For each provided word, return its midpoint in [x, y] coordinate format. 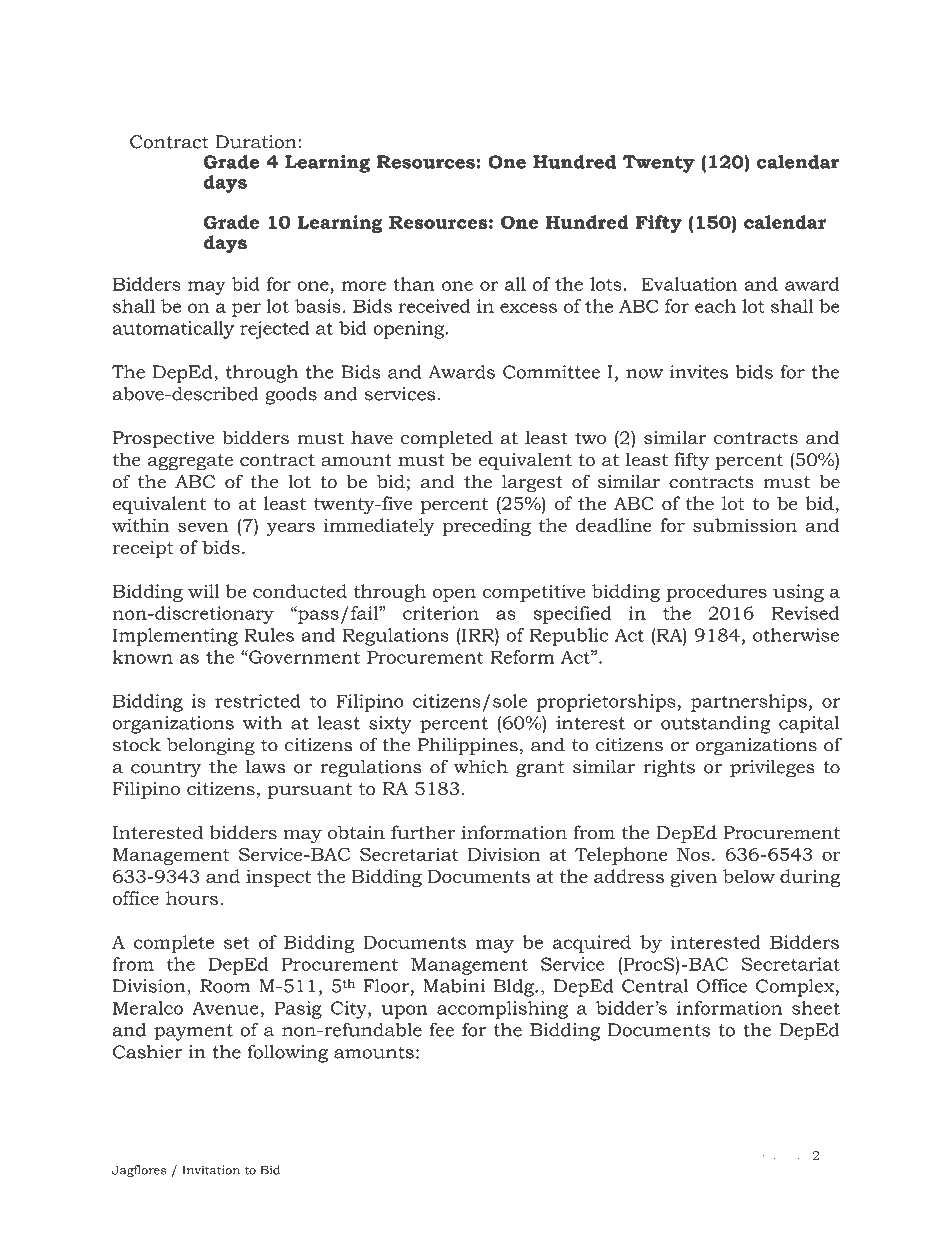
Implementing [175, 637]
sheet [816, 1008]
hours [192, 898]
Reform [522, 657]
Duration [257, 142]
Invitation [211, 1170]
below [749, 876]
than [414, 284]
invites [699, 372]
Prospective [164, 440]
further [423, 832]
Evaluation [689, 284]
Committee [551, 372]
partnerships [749, 703]
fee [442, 1030]
